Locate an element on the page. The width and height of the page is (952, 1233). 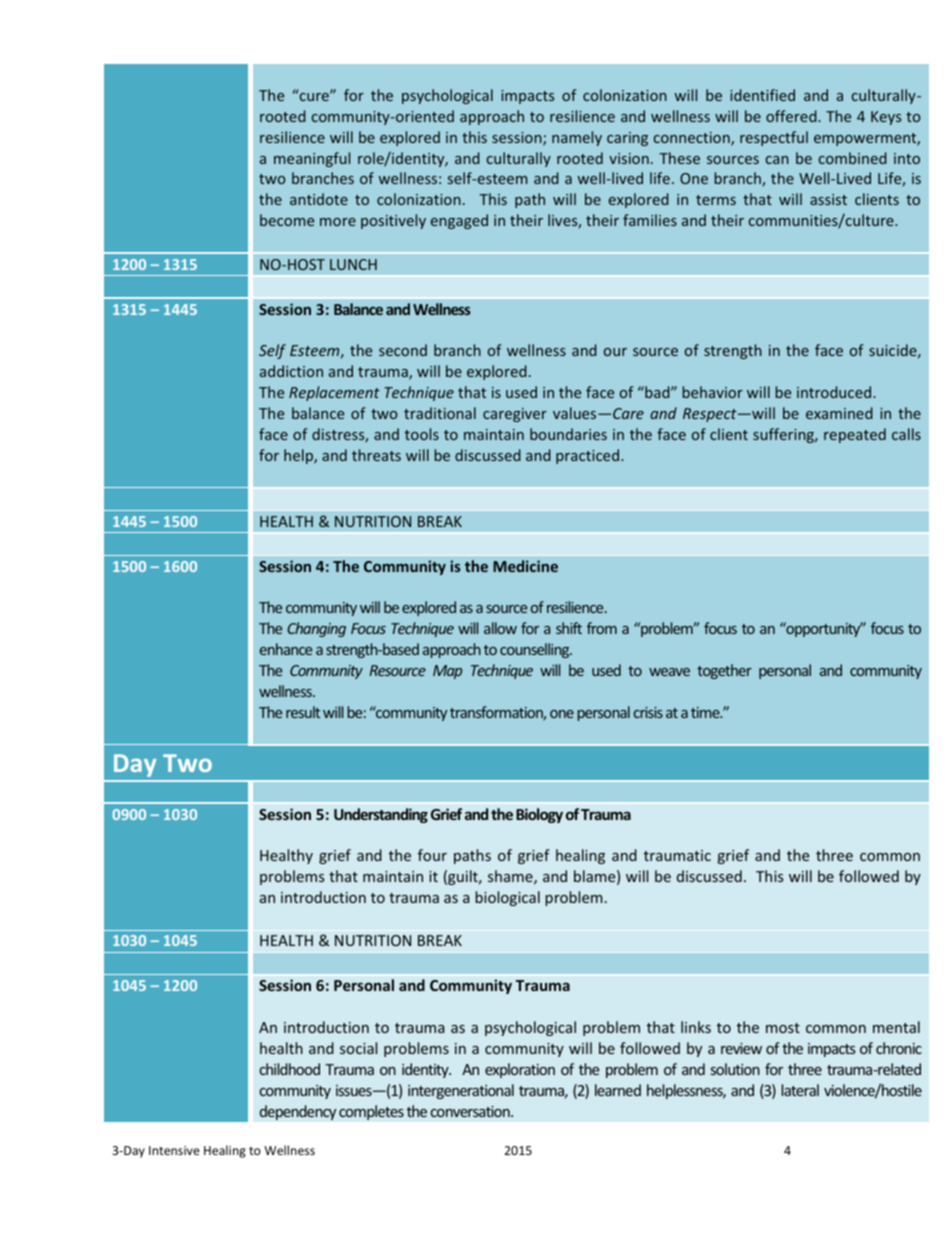
Understanding is located at coordinates (381, 815).
